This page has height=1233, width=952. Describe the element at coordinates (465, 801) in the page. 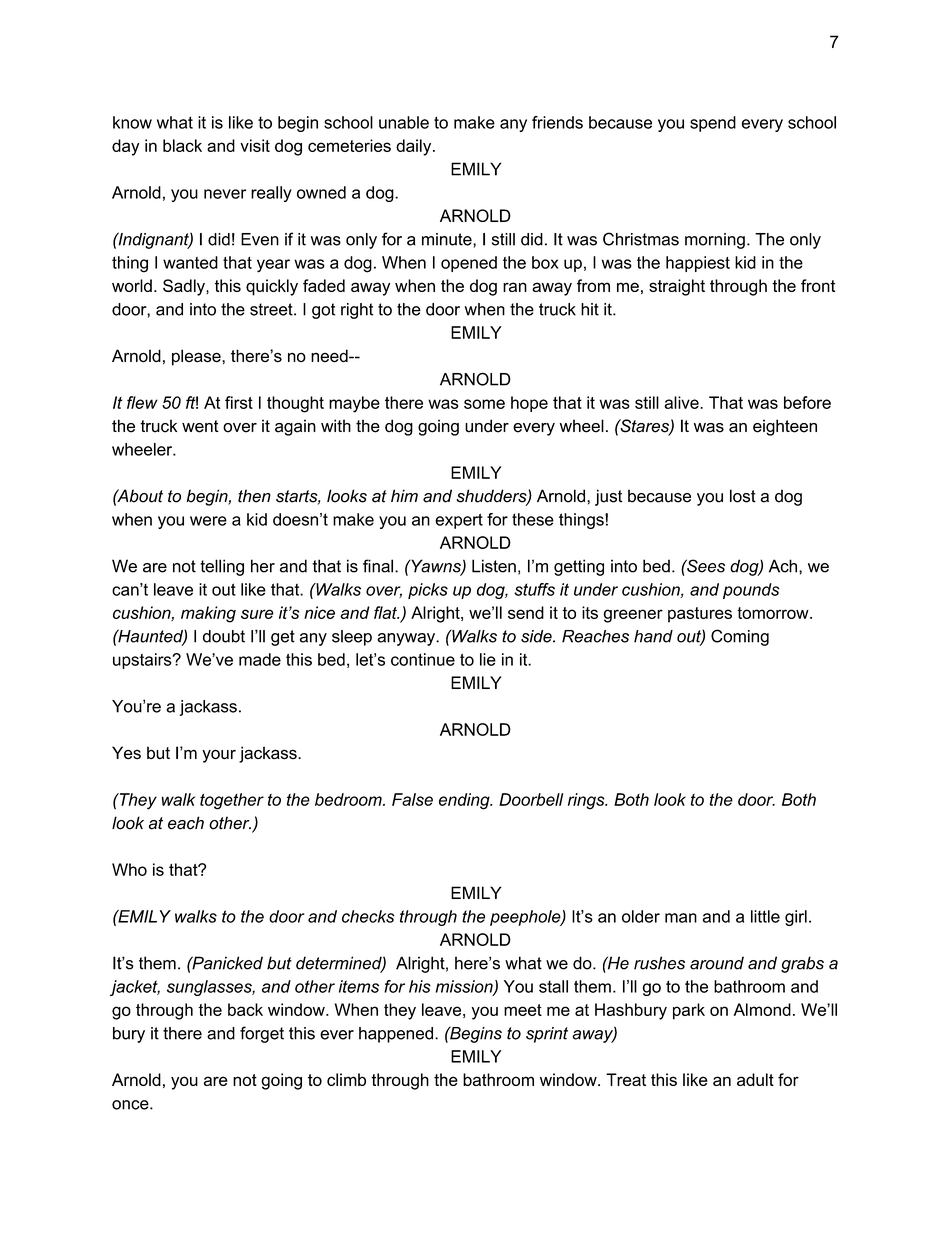

I see `ending` at that location.
